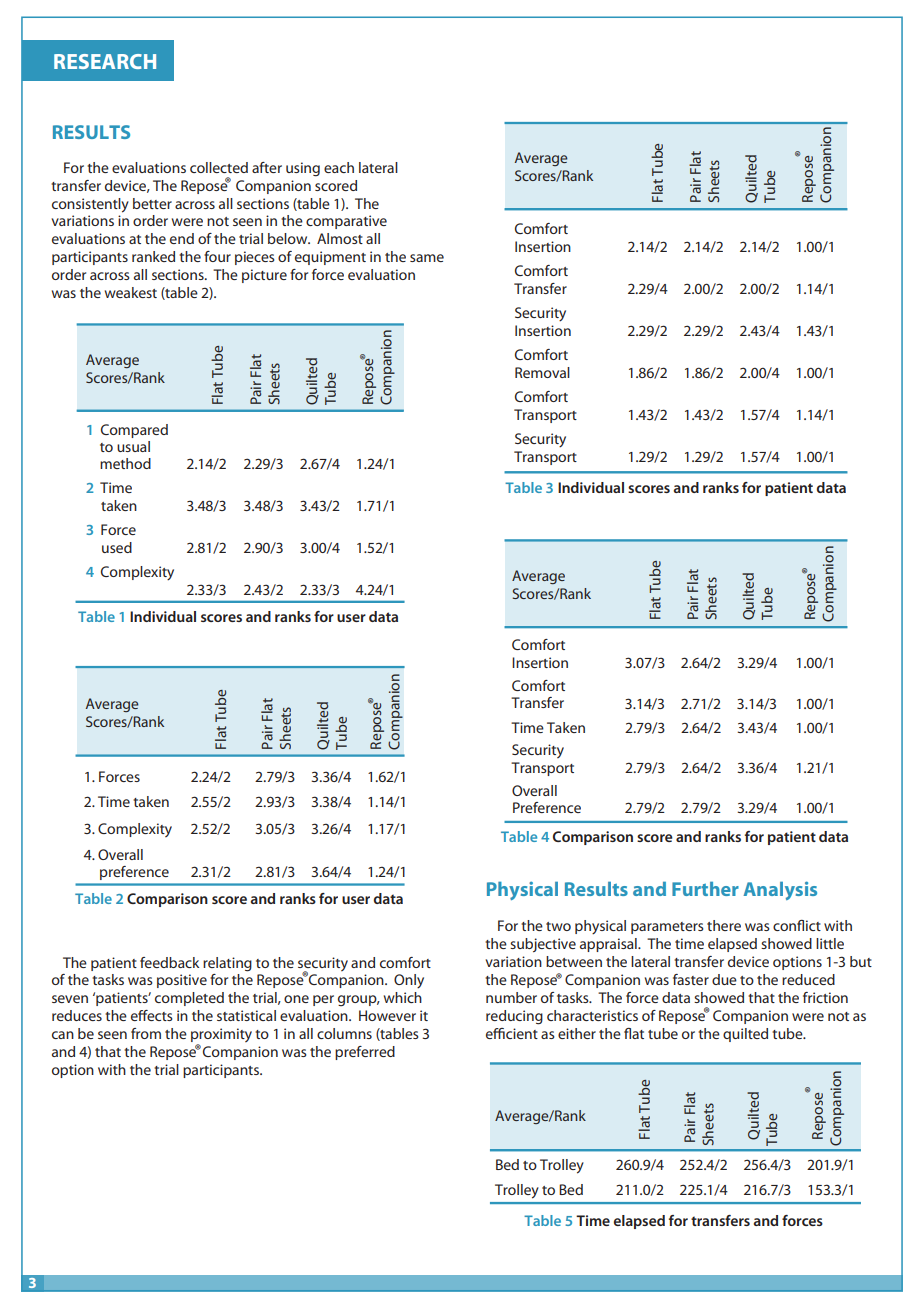 This page has width=924, height=1308. What do you see at coordinates (146, 1033) in the page?
I see `from` at bounding box center [146, 1033].
